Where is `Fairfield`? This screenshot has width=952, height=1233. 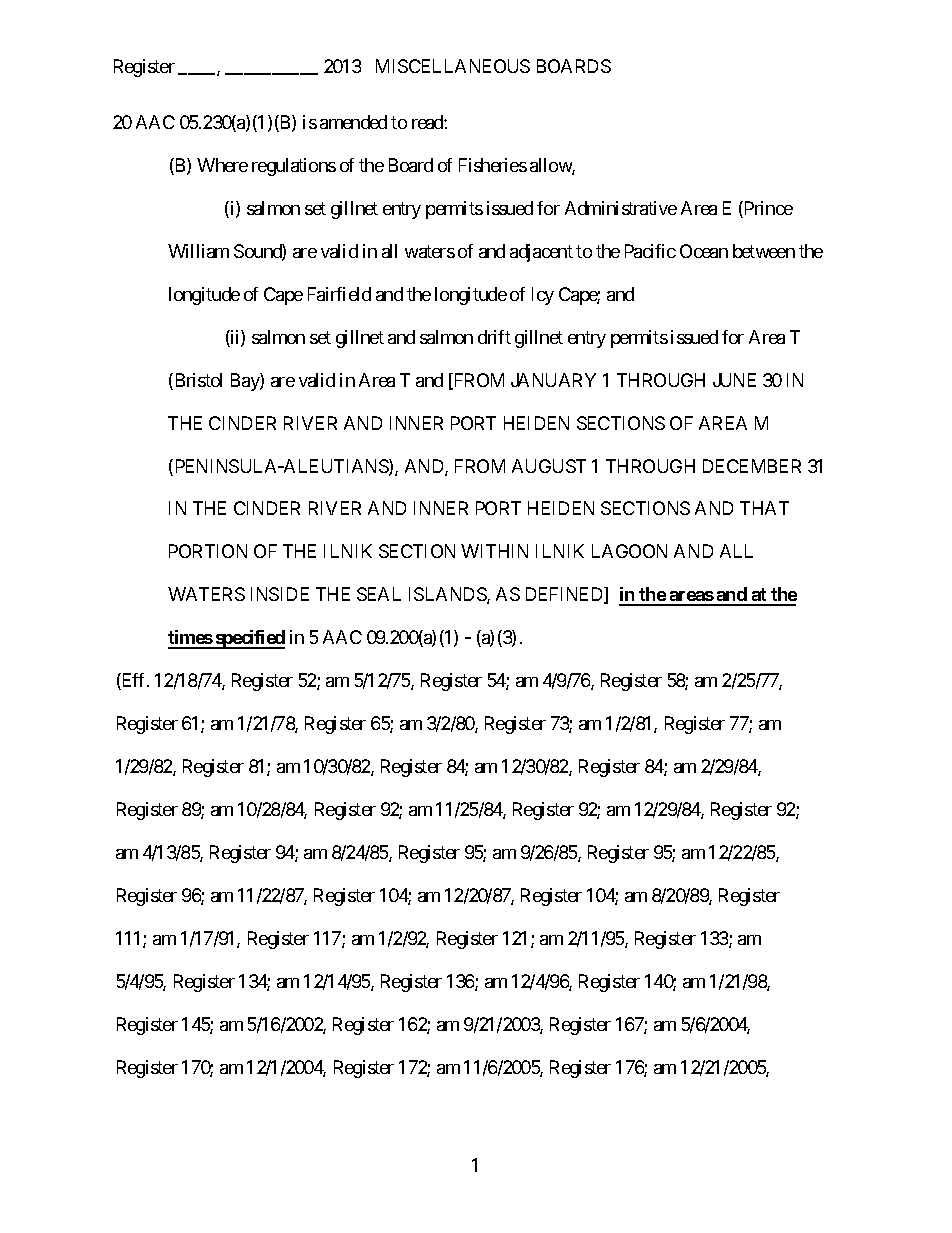
Fairfield is located at coordinates (339, 294).
